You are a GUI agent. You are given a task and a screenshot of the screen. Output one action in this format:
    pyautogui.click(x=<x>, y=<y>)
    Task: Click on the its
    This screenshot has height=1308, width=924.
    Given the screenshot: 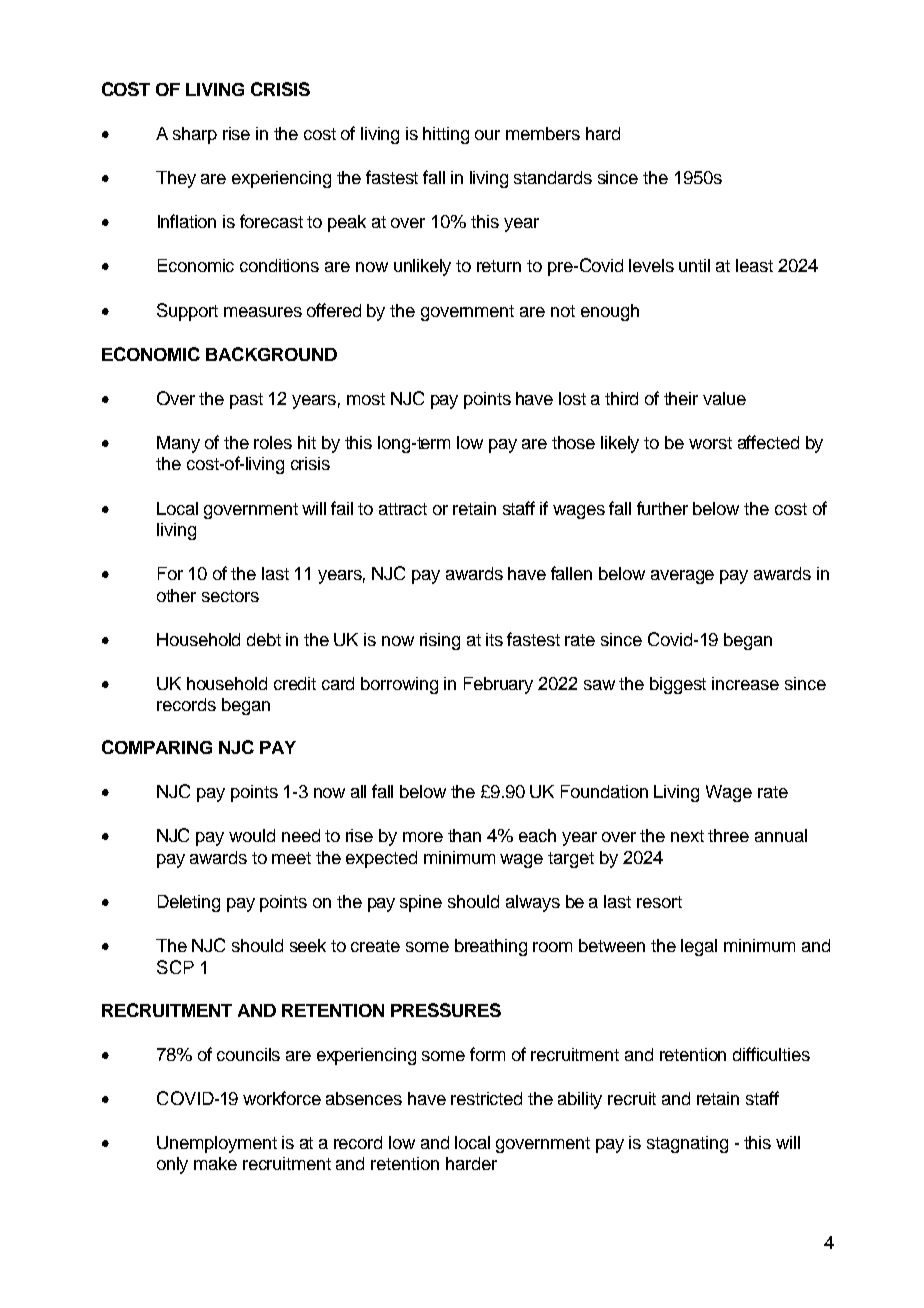 What is the action you would take?
    pyautogui.click(x=494, y=639)
